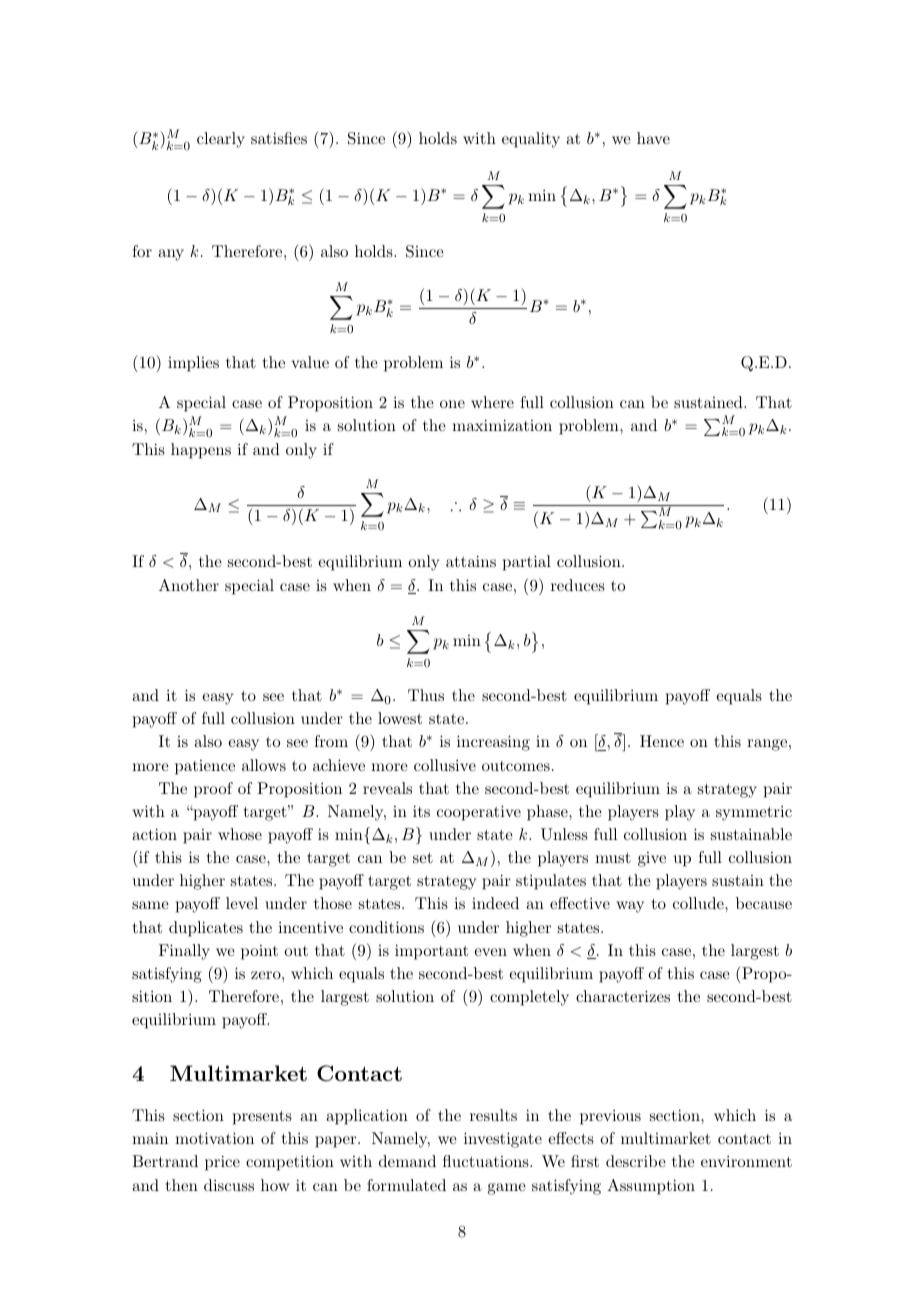  What do you see at coordinates (531, 140) in the screenshot?
I see `equality` at bounding box center [531, 140].
